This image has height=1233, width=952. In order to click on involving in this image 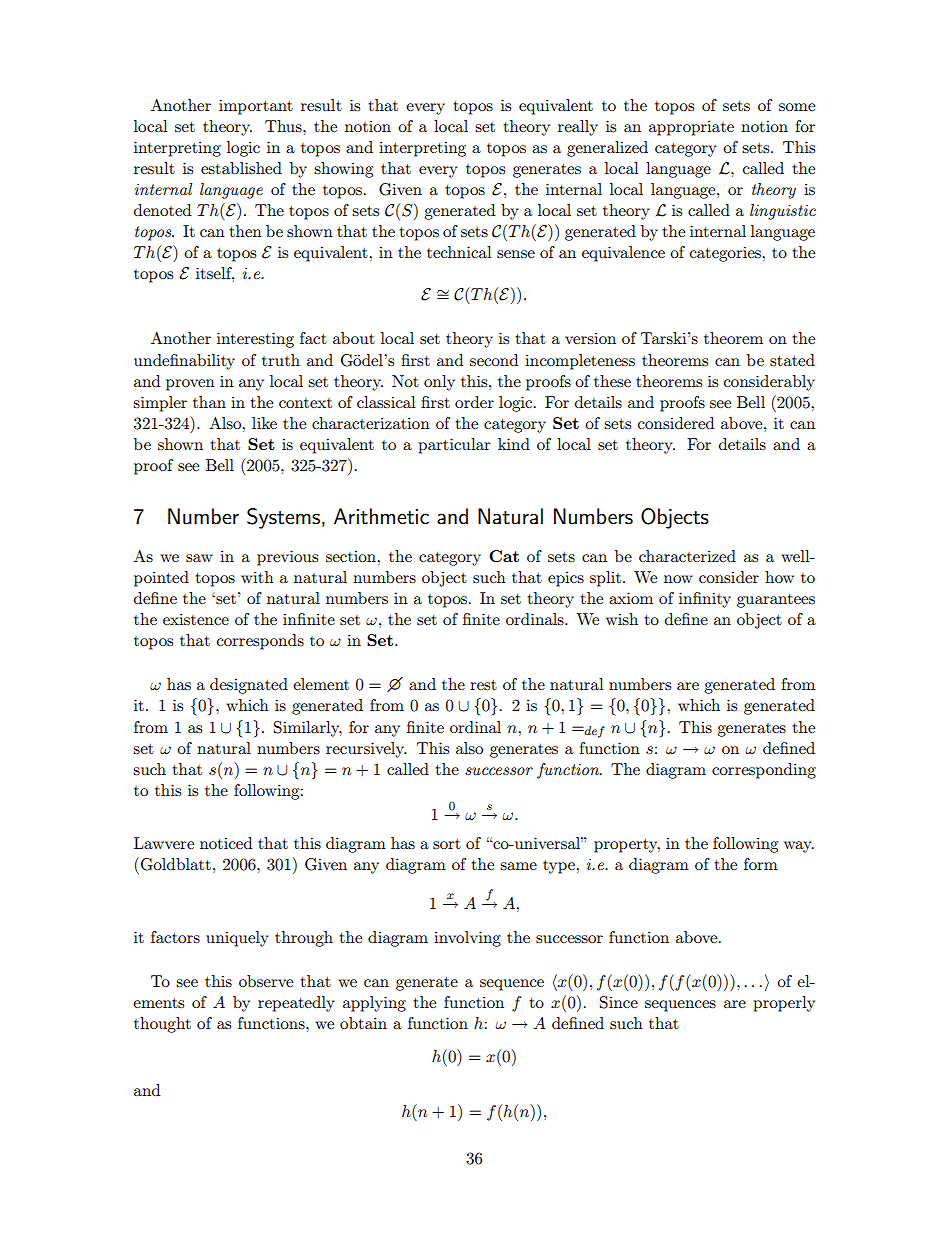, I will do `click(467, 939)`.
